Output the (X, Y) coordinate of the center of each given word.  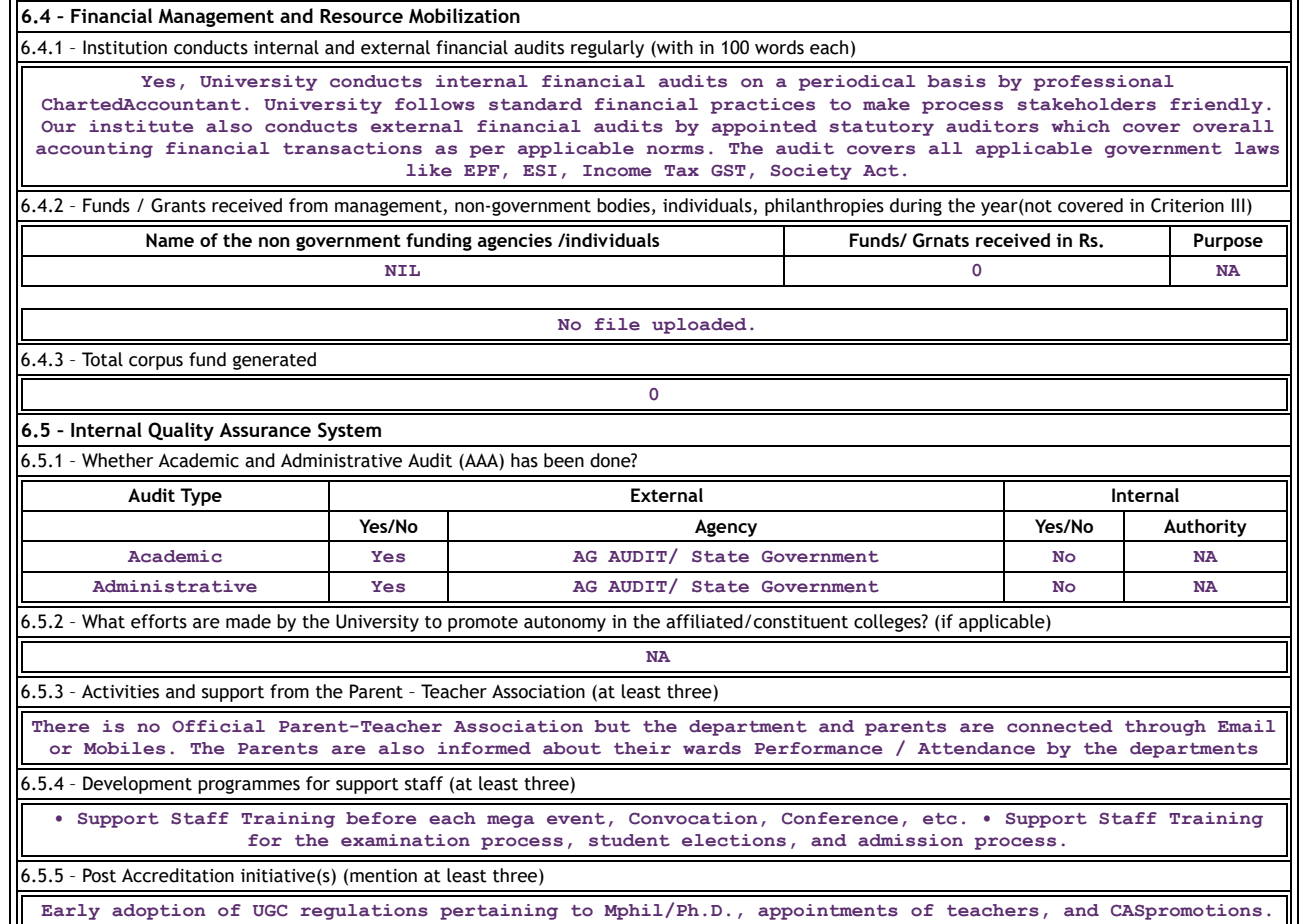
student (629, 840)
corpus (156, 363)
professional (1104, 83)
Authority (1205, 528)
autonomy (565, 624)
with (674, 47)
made (248, 621)
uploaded (699, 326)
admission (910, 840)
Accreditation (178, 875)
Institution (125, 47)
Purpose (1228, 242)
